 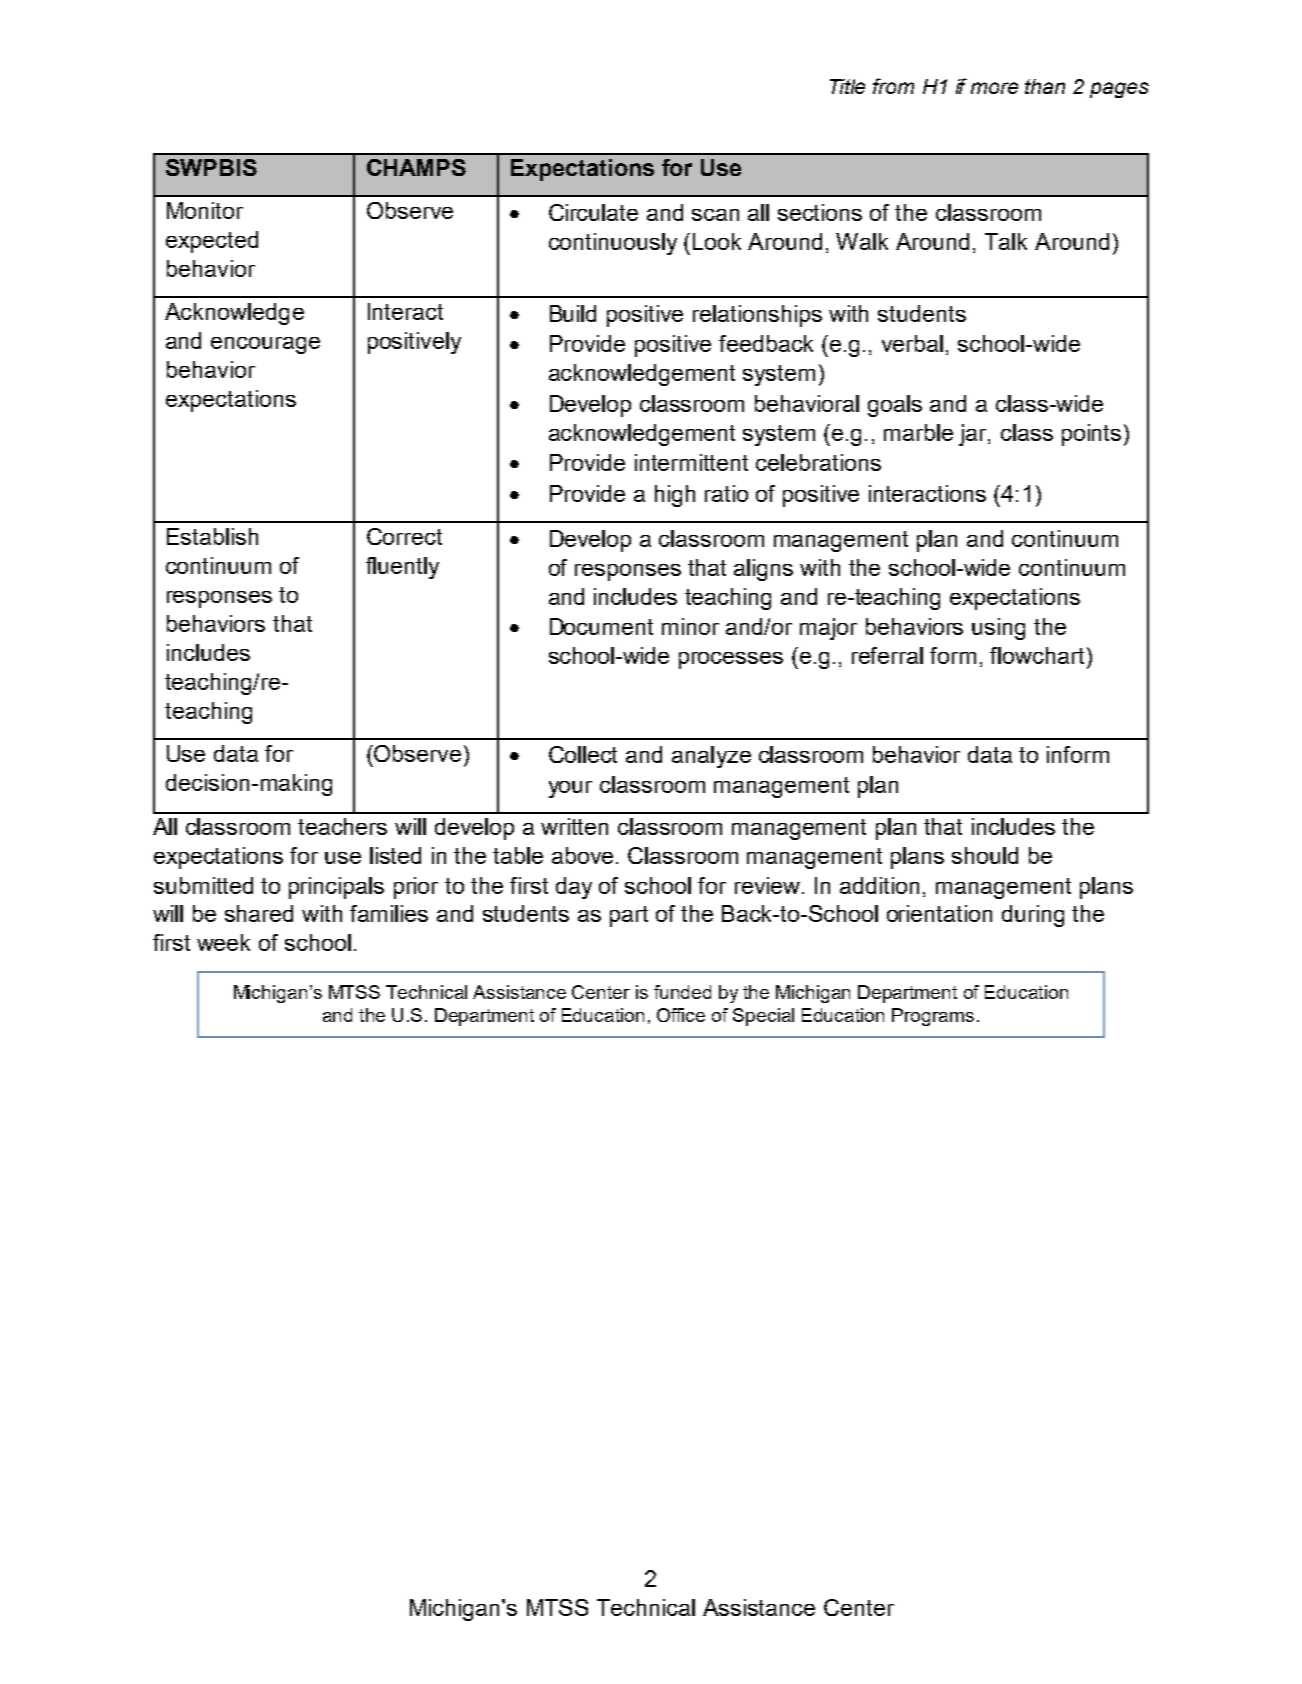 I want to click on funded, so click(x=682, y=992).
